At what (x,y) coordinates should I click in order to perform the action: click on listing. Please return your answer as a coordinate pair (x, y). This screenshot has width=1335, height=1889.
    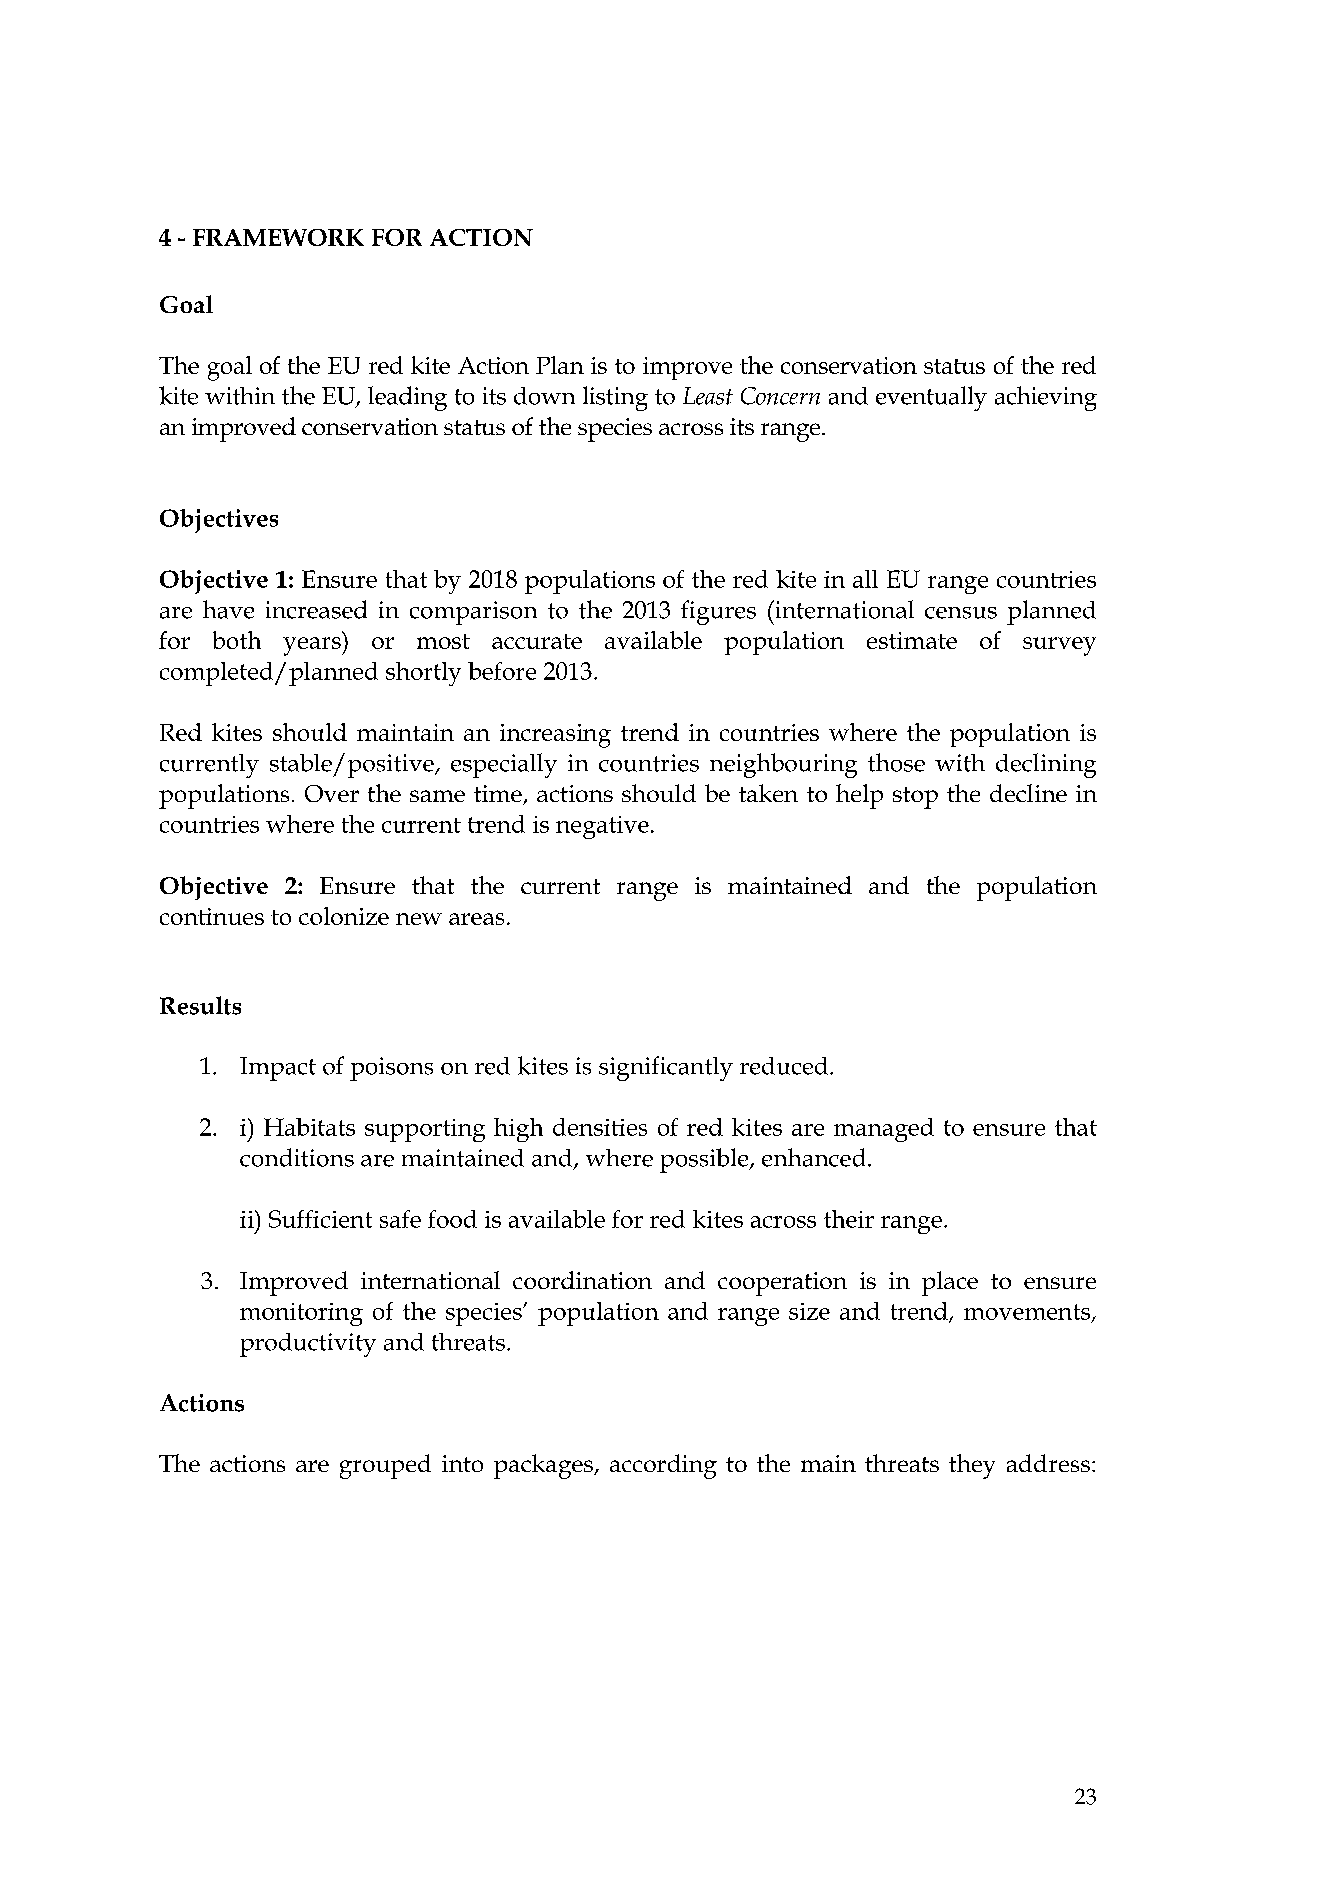
    Looking at the image, I should click on (615, 398).
